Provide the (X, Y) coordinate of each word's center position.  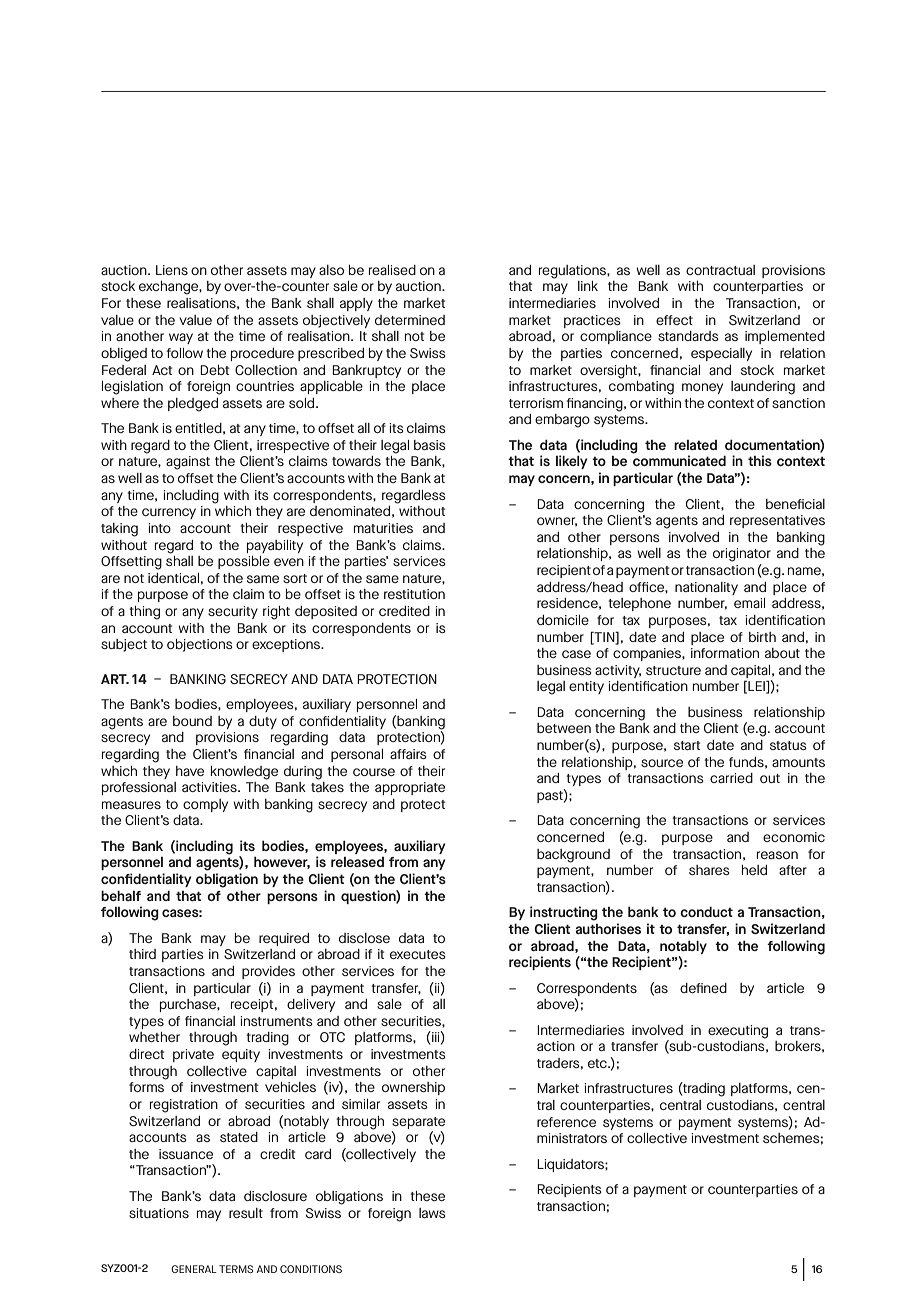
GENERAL (194, 1269)
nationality (706, 588)
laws (432, 1213)
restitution (414, 594)
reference (566, 1122)
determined (410, 320)
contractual (720, 270)
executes (418, 954)
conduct (706, 911)
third (142, 954)
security (233, 612)
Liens (172, 270)
